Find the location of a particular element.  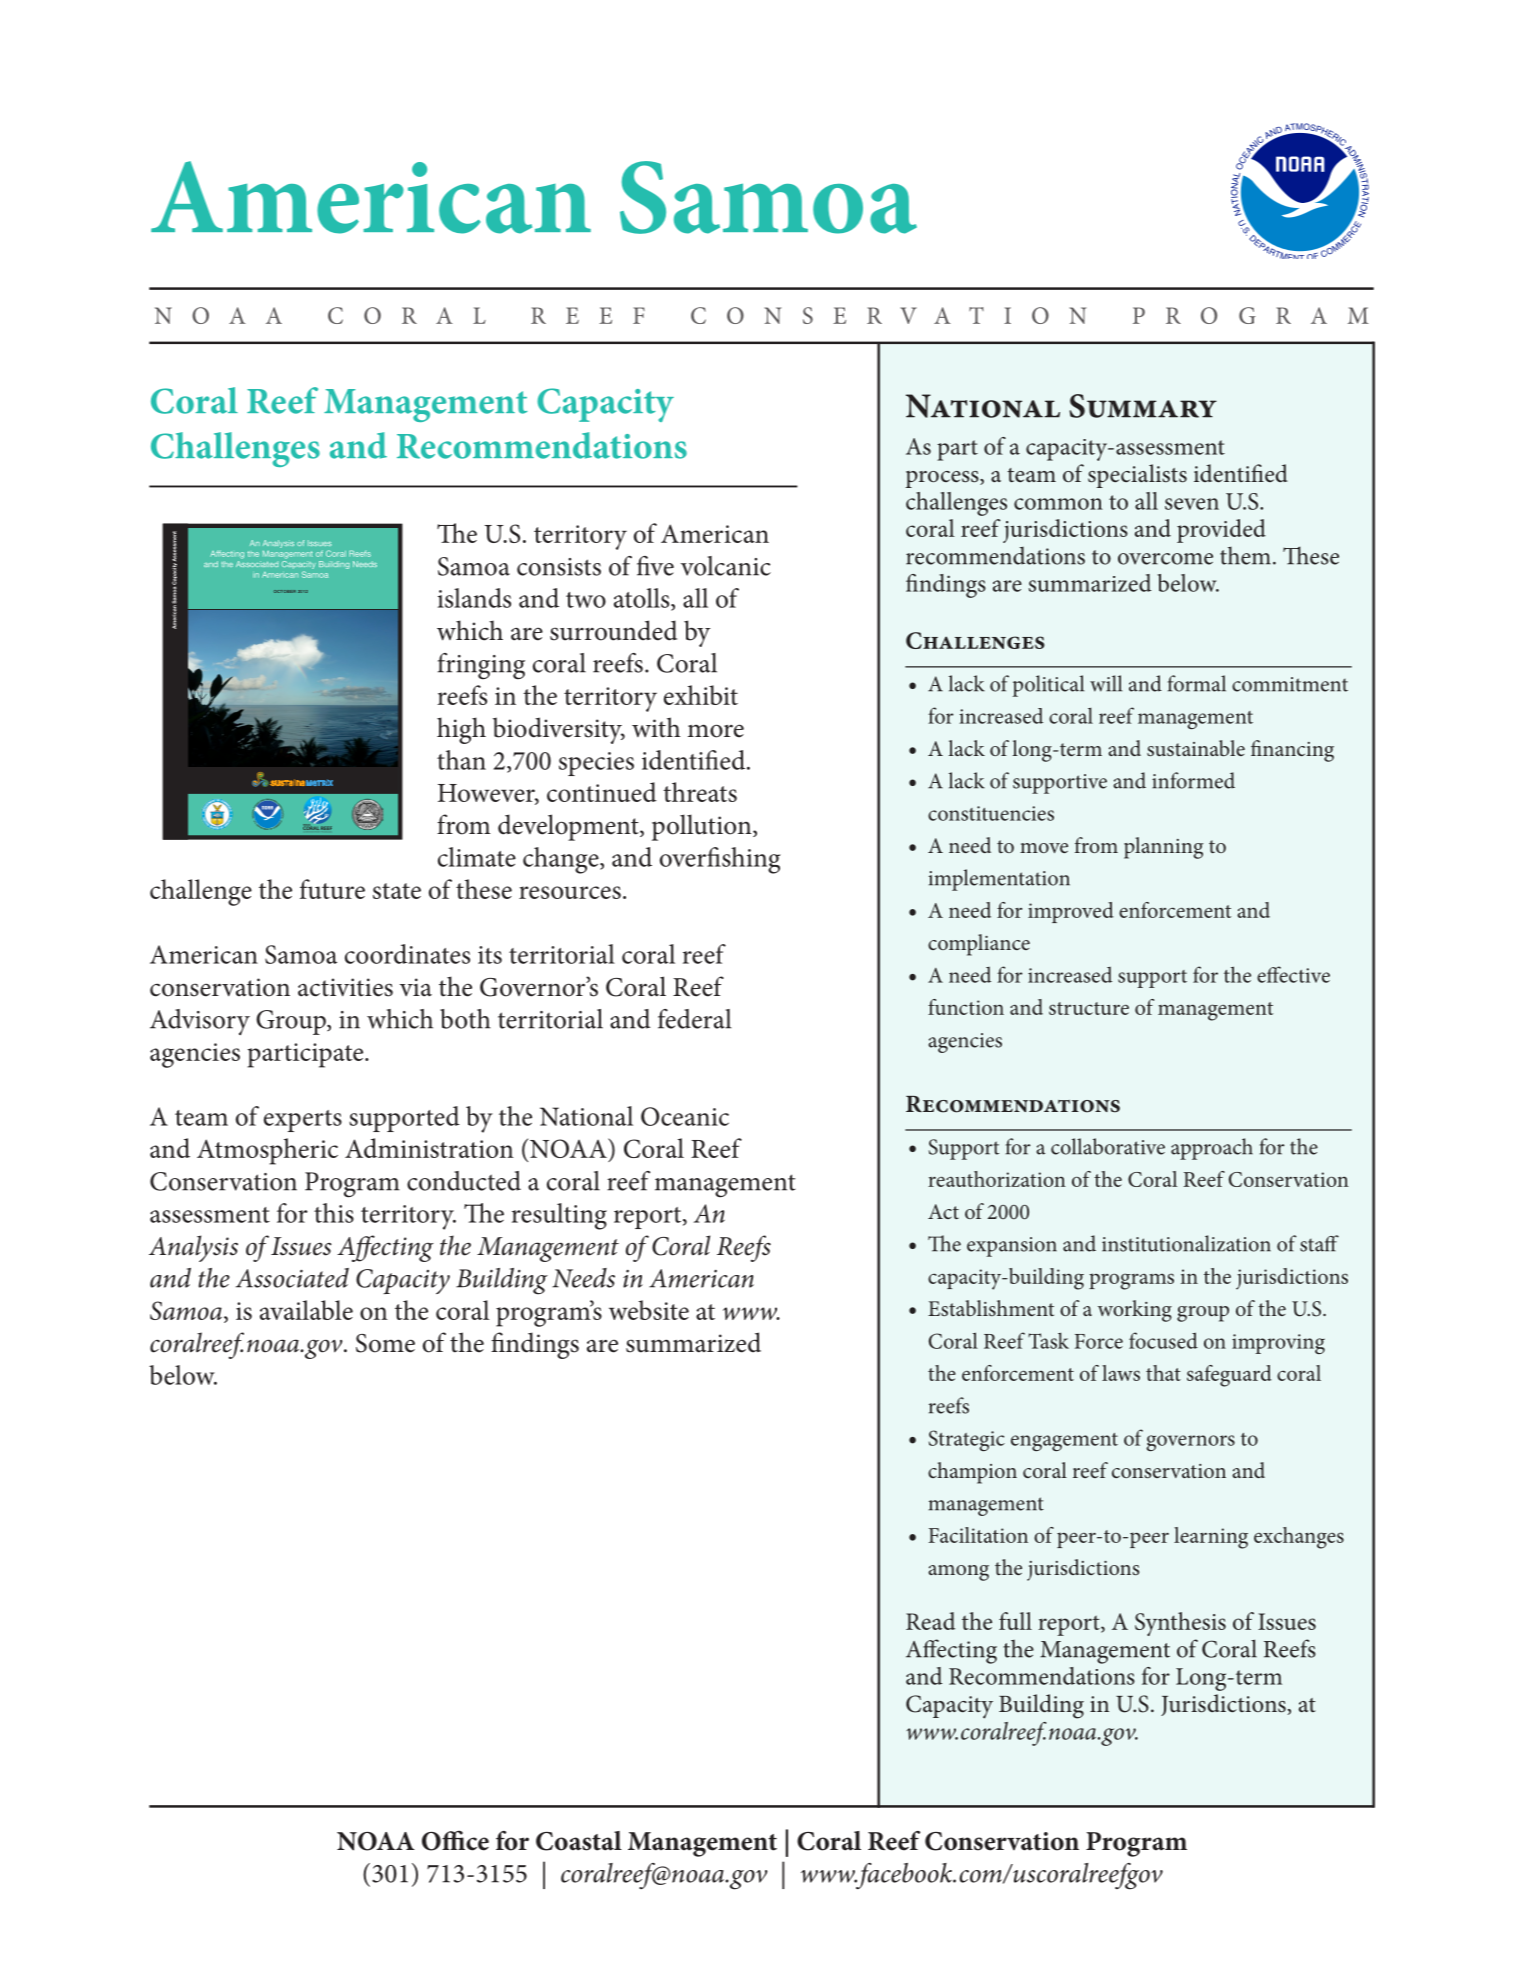

threats is located at coordinates (700, 792).
